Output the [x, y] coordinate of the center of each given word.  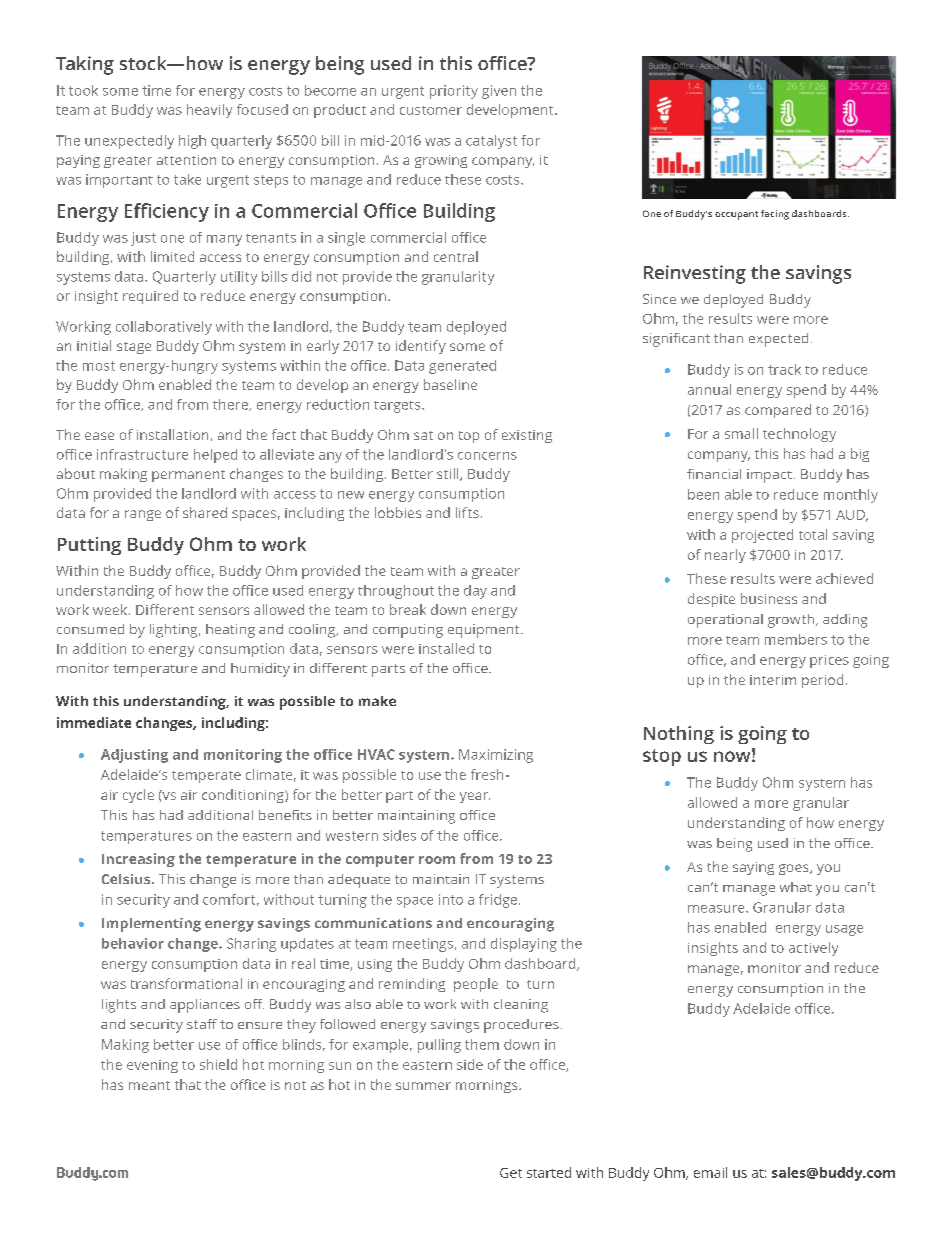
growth [792, 621]
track [784, 369]
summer [423, 1086]
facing [775, 215]
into [451, 899]
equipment [485, 631]
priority [454, 92]
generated [462, 367]
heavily [209, 111]
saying [753, 868]
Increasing [138, 860]
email [710, 1172]
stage [134, 348]
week [110, 609]
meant [149, 1085]
